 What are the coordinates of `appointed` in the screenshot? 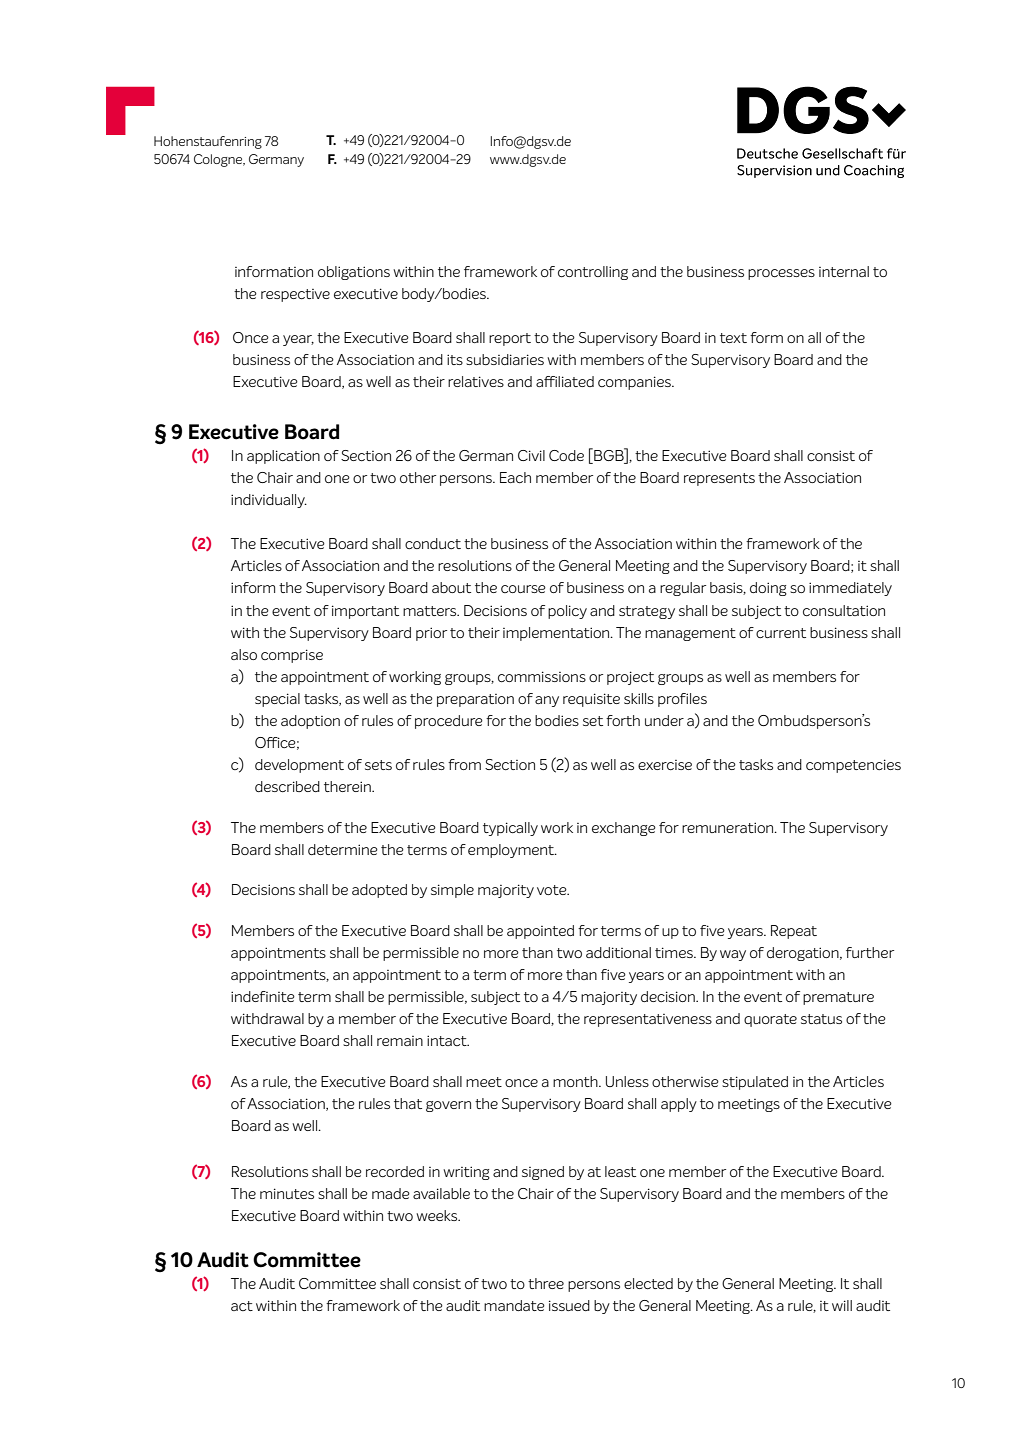 It's located at (540, 932).
